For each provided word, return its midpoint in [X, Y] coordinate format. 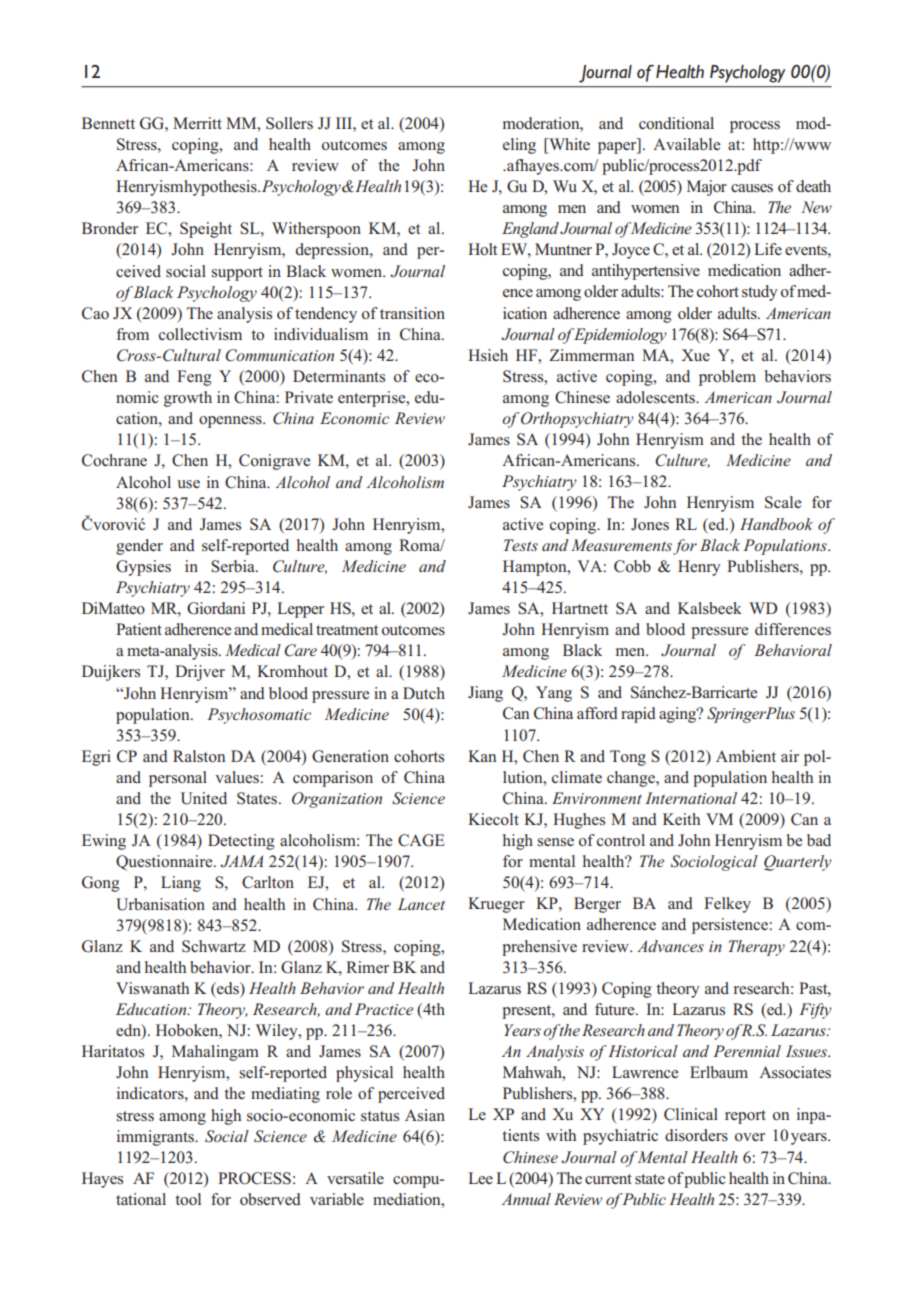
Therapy [756, 948]
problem [727, 378]
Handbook [776, 524]
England [530, 230]
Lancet [421, 904]
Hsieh [488, 355]
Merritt [197, 123]
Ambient [746, 756]
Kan [482, 756]
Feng [194, 378]
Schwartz [214, 946]
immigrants [157, 1138]
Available [686, 144]
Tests [521, 545]
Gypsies [143, 568]
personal [178, 779]
